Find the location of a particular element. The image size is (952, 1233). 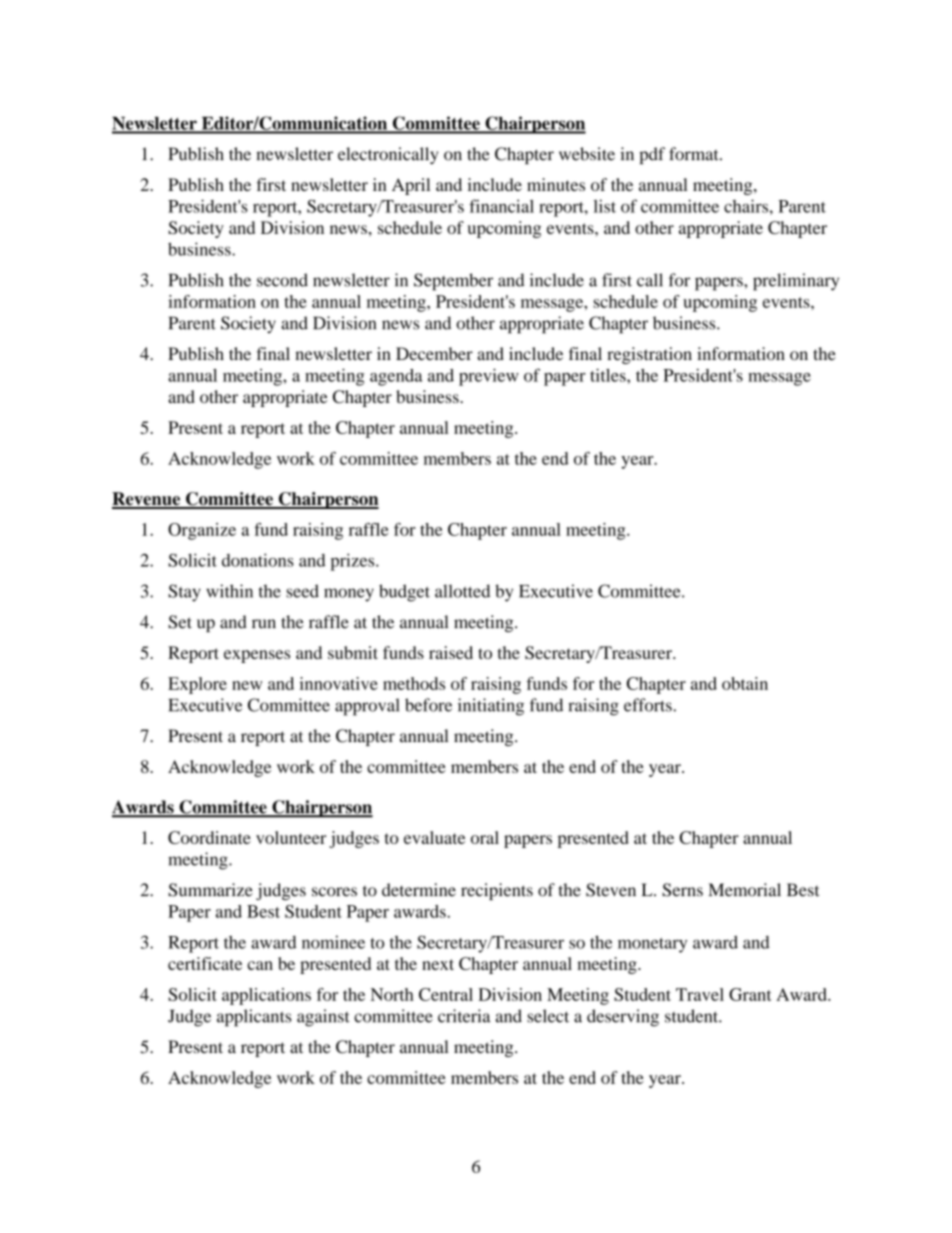

applications is located at coordinates (266, 996).
